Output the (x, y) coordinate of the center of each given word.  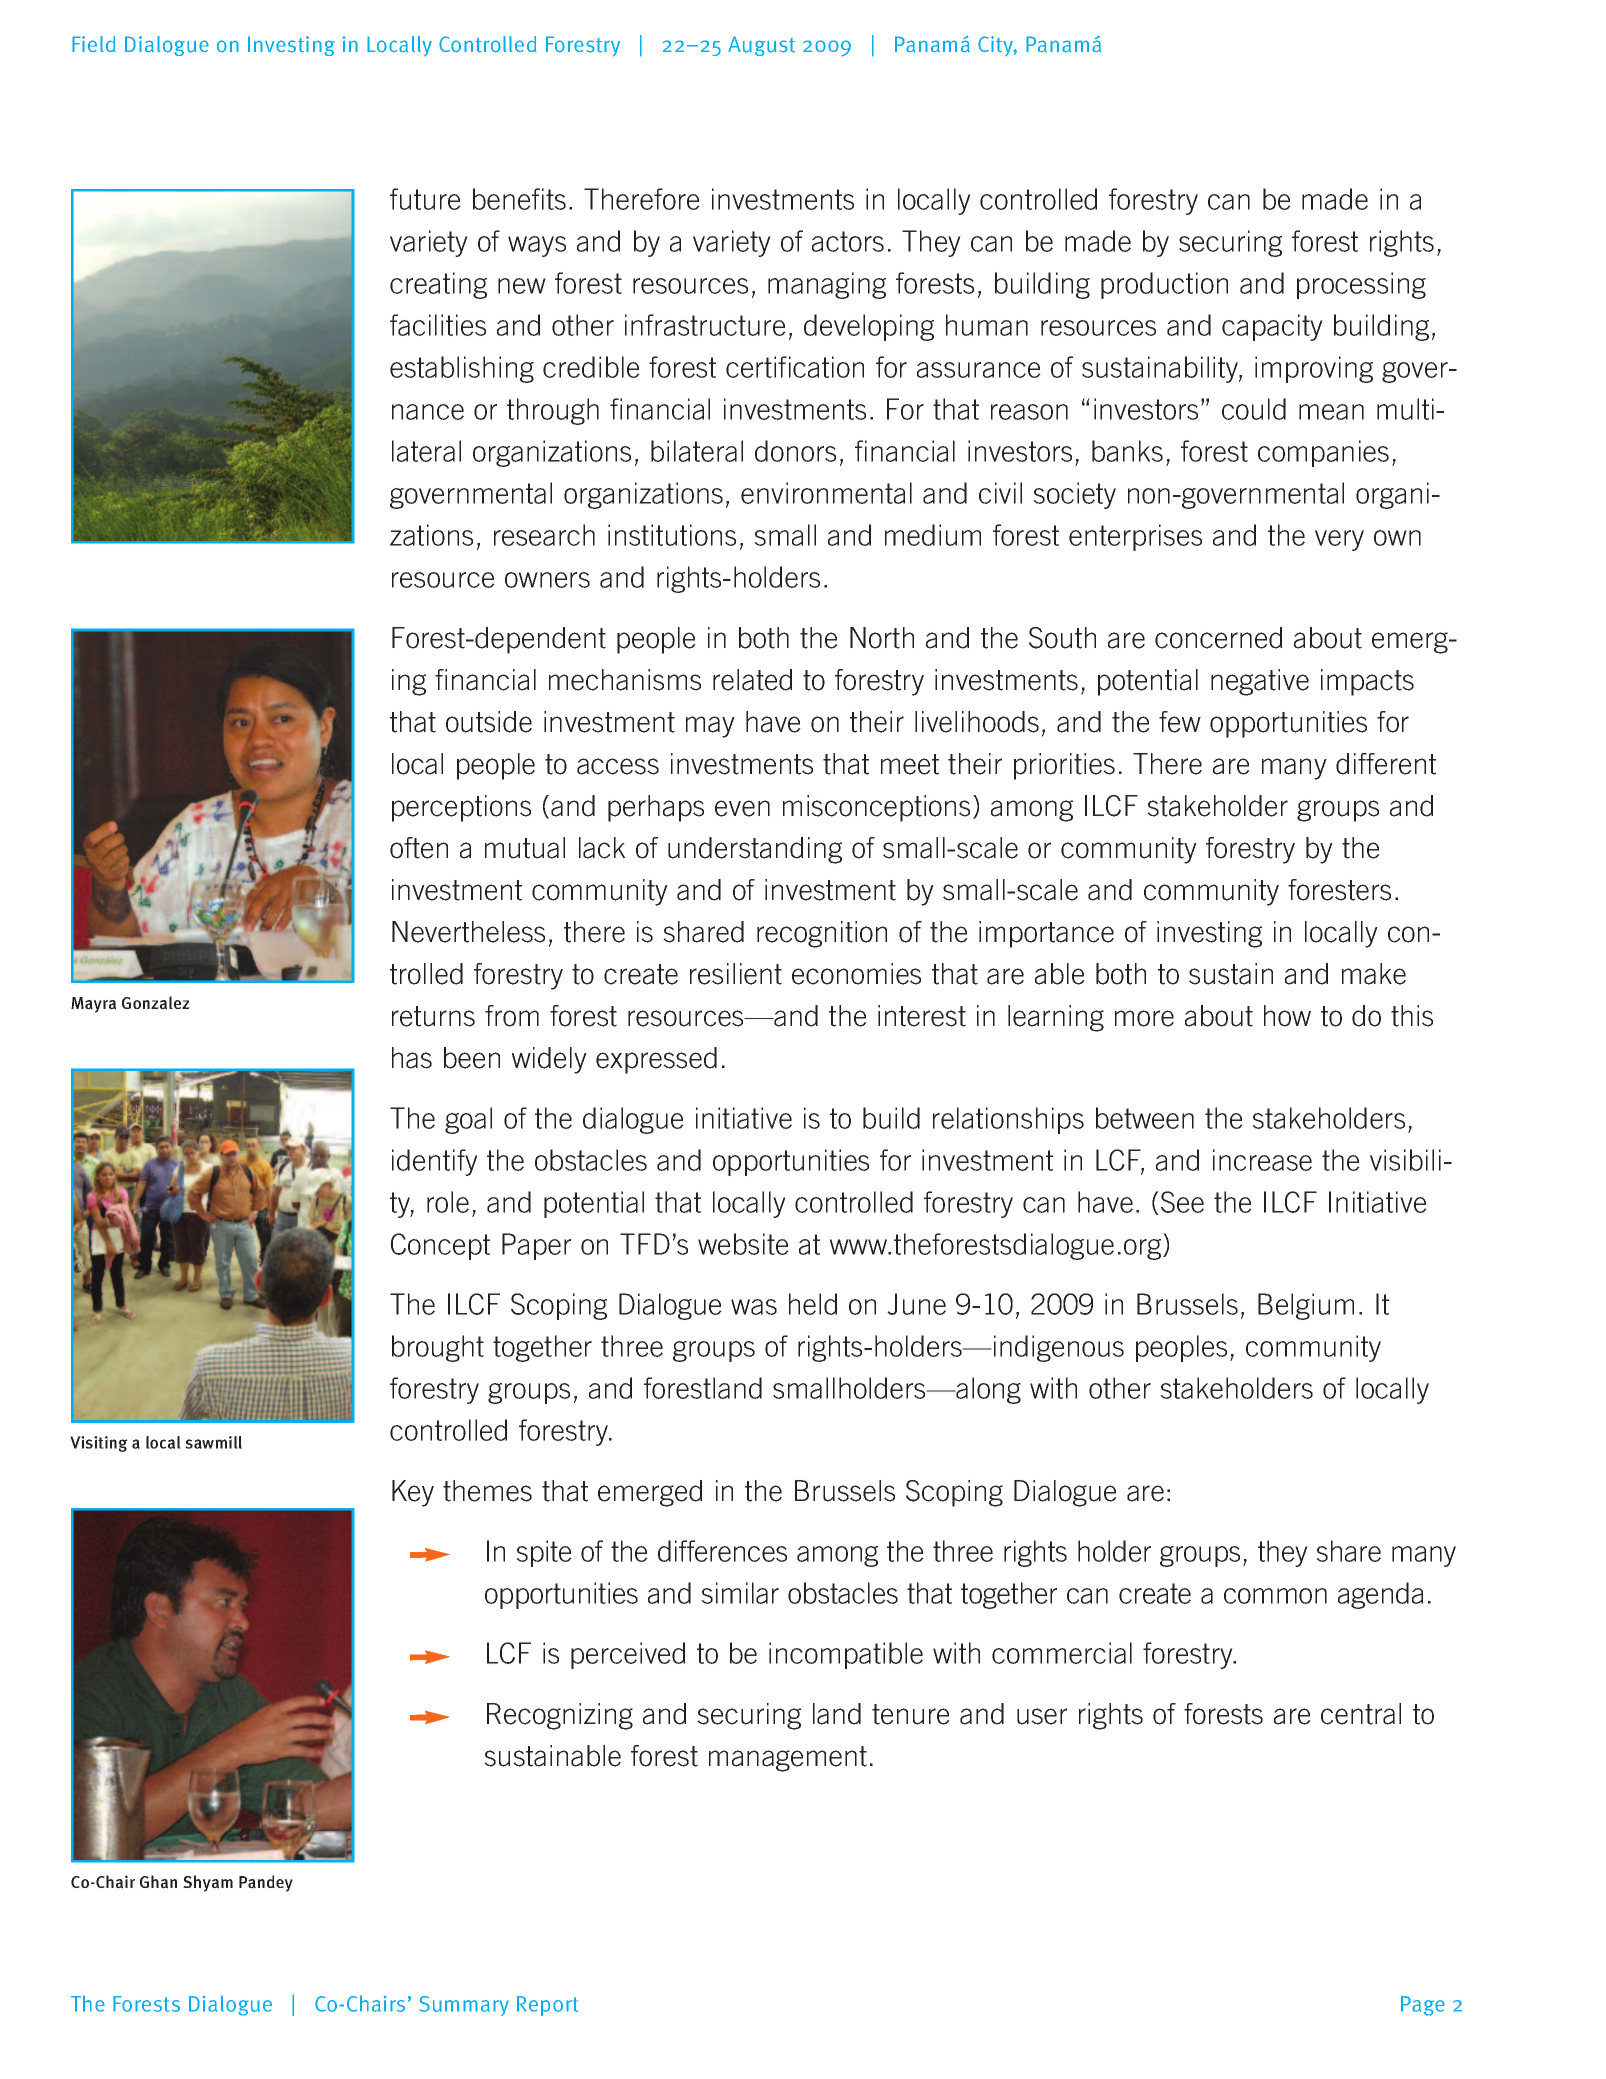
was (754, 1307)
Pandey (266, 1883)
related (752, 680)
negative (1260, 682)
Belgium (1306, 1306)
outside (489, 722)
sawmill (213, 1442)
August (761, 46)
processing (1361, 285)
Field (94, 44)
